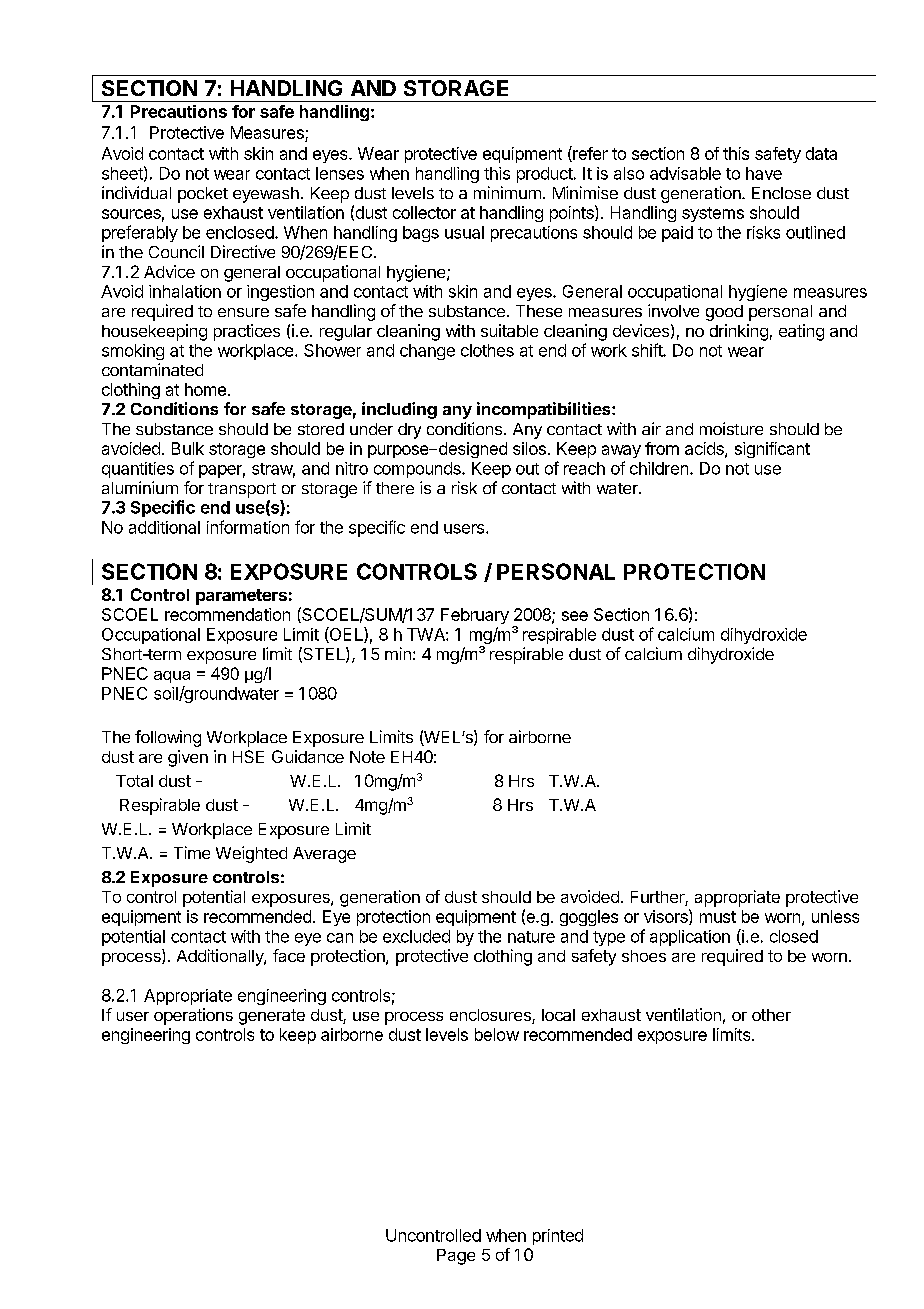 The image size is (924, 1309). I want to click on aqua, so click(172, 677).
